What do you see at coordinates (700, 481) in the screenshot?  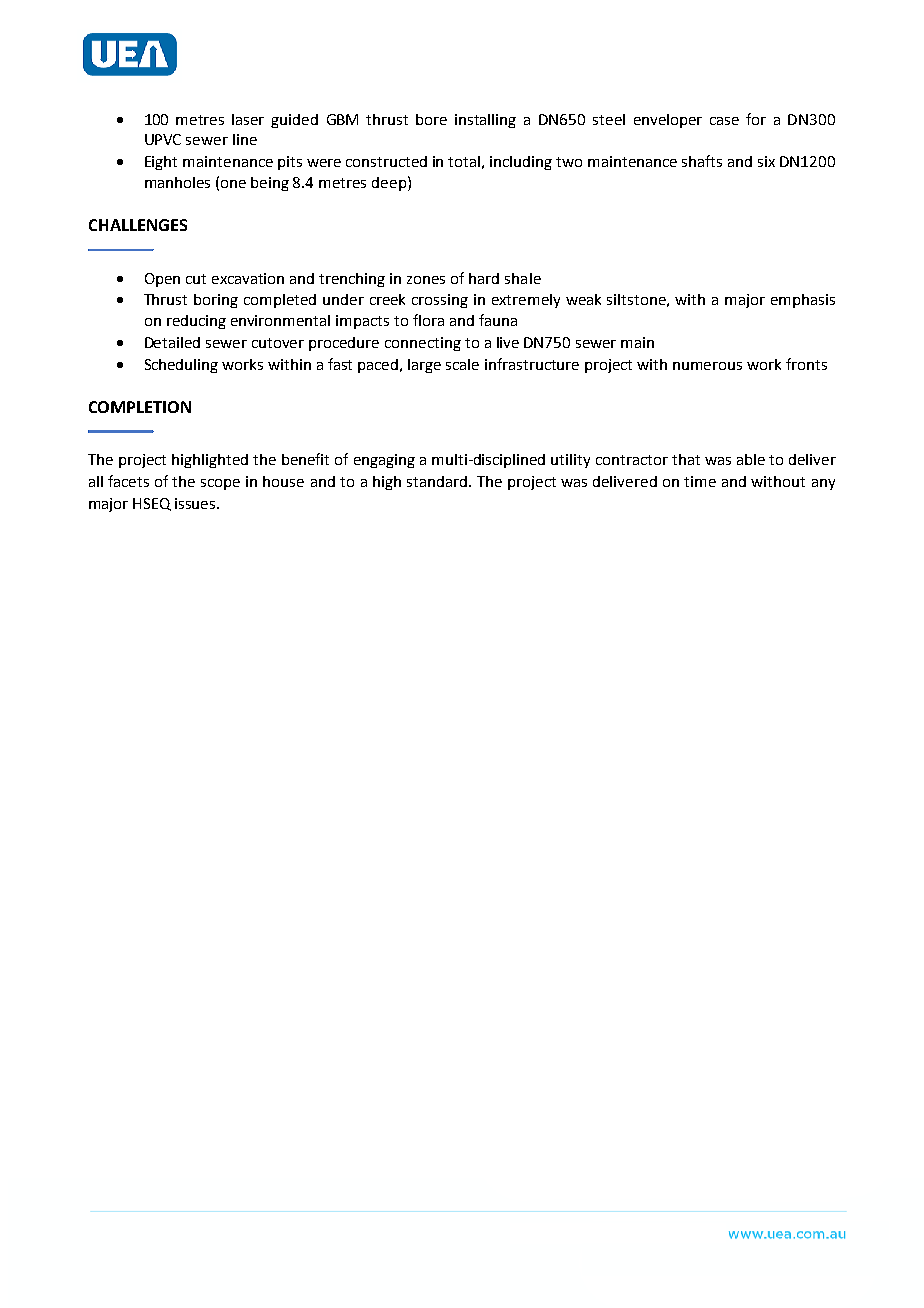 I see `time` at bounding box center [700, 481].
